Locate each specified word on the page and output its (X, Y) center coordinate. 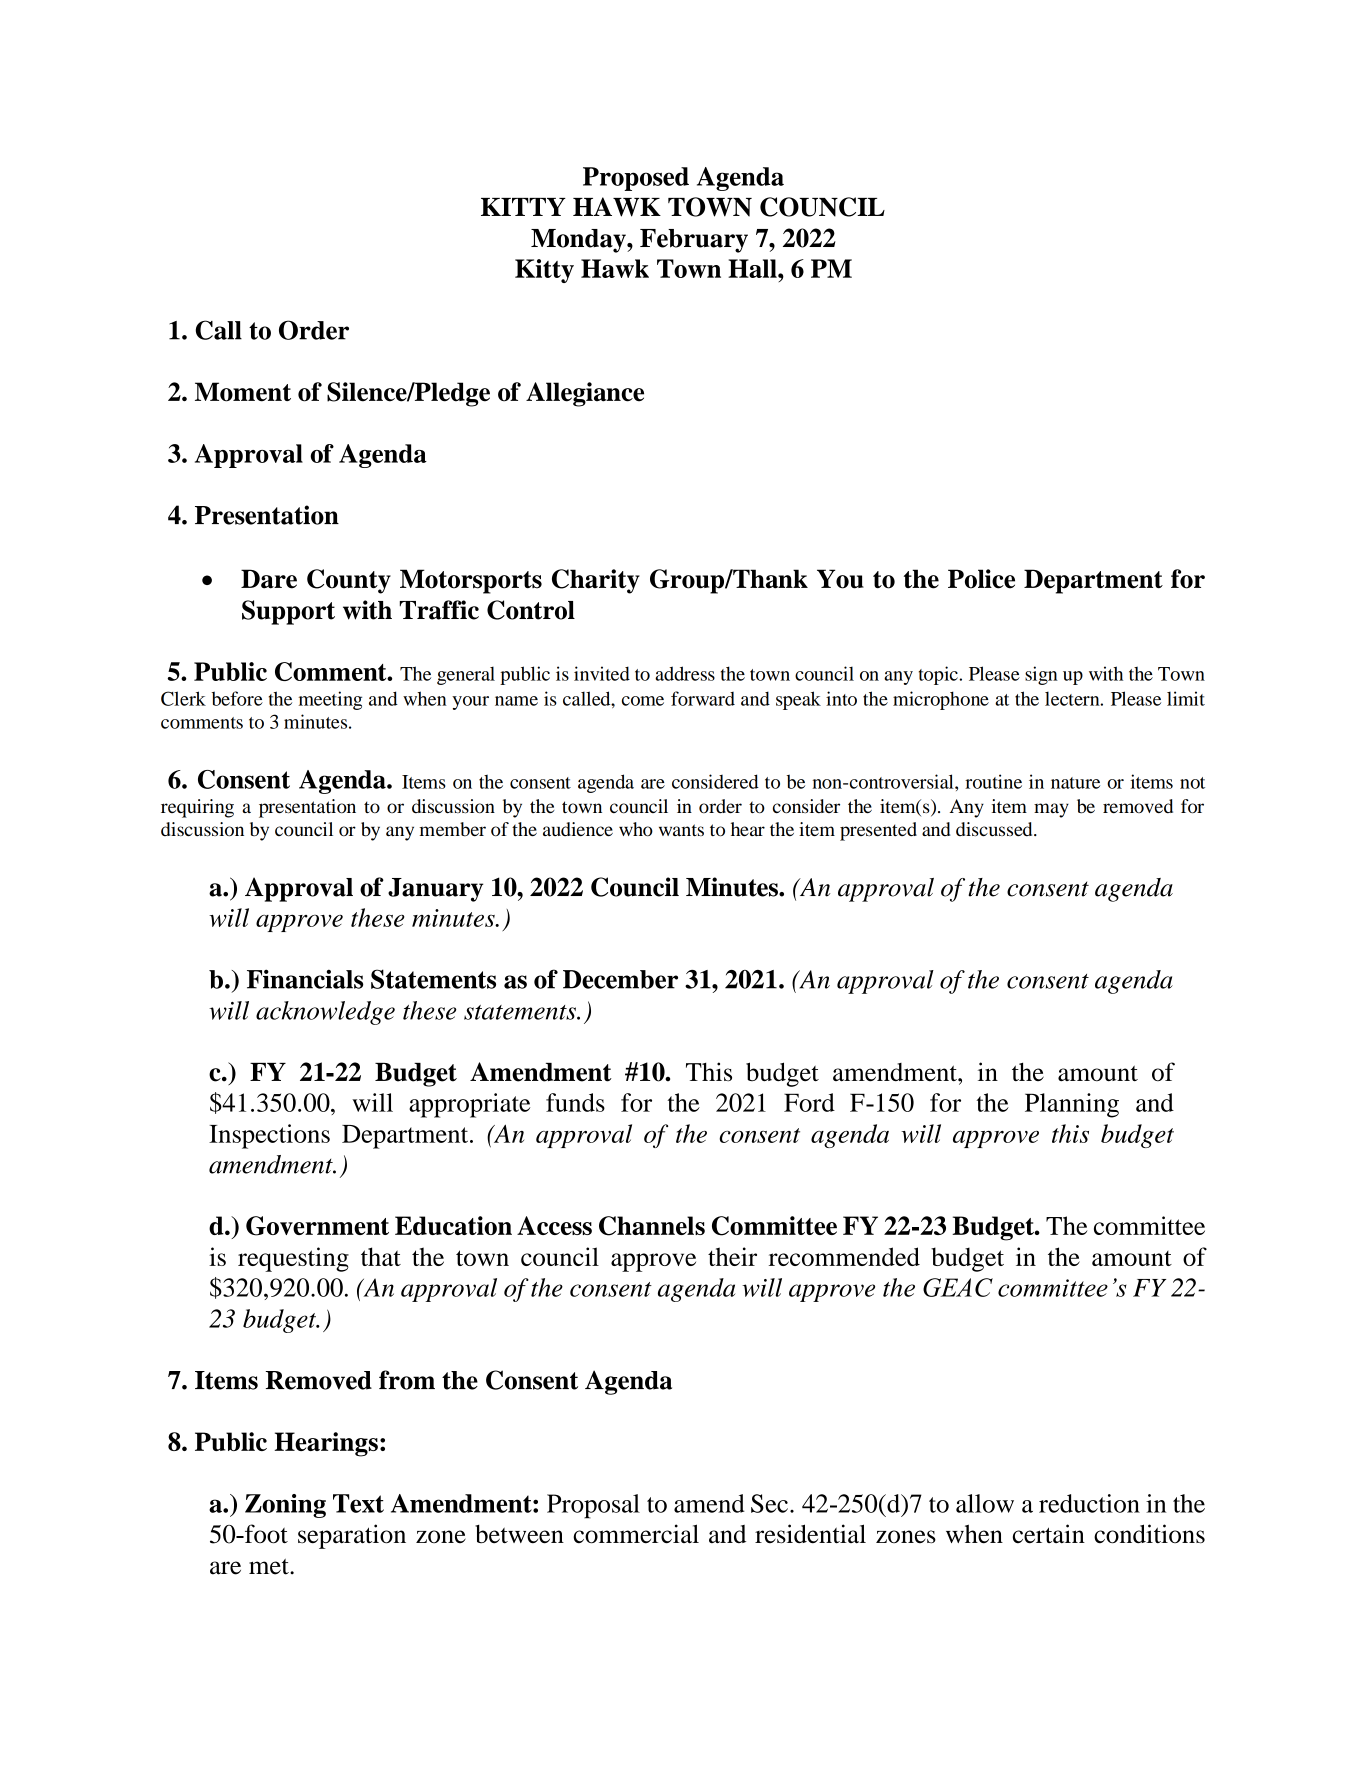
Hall (753, 268)
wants (681, 830)
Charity (596, 581)
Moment (243, 392)
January (435, 890)
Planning (1072, 1105)
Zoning (285, 1506)
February (694, 241)
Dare (269, 579)
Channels (652, 1226)
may (1051, 810)
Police (981, 579)
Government (317, 1226)
